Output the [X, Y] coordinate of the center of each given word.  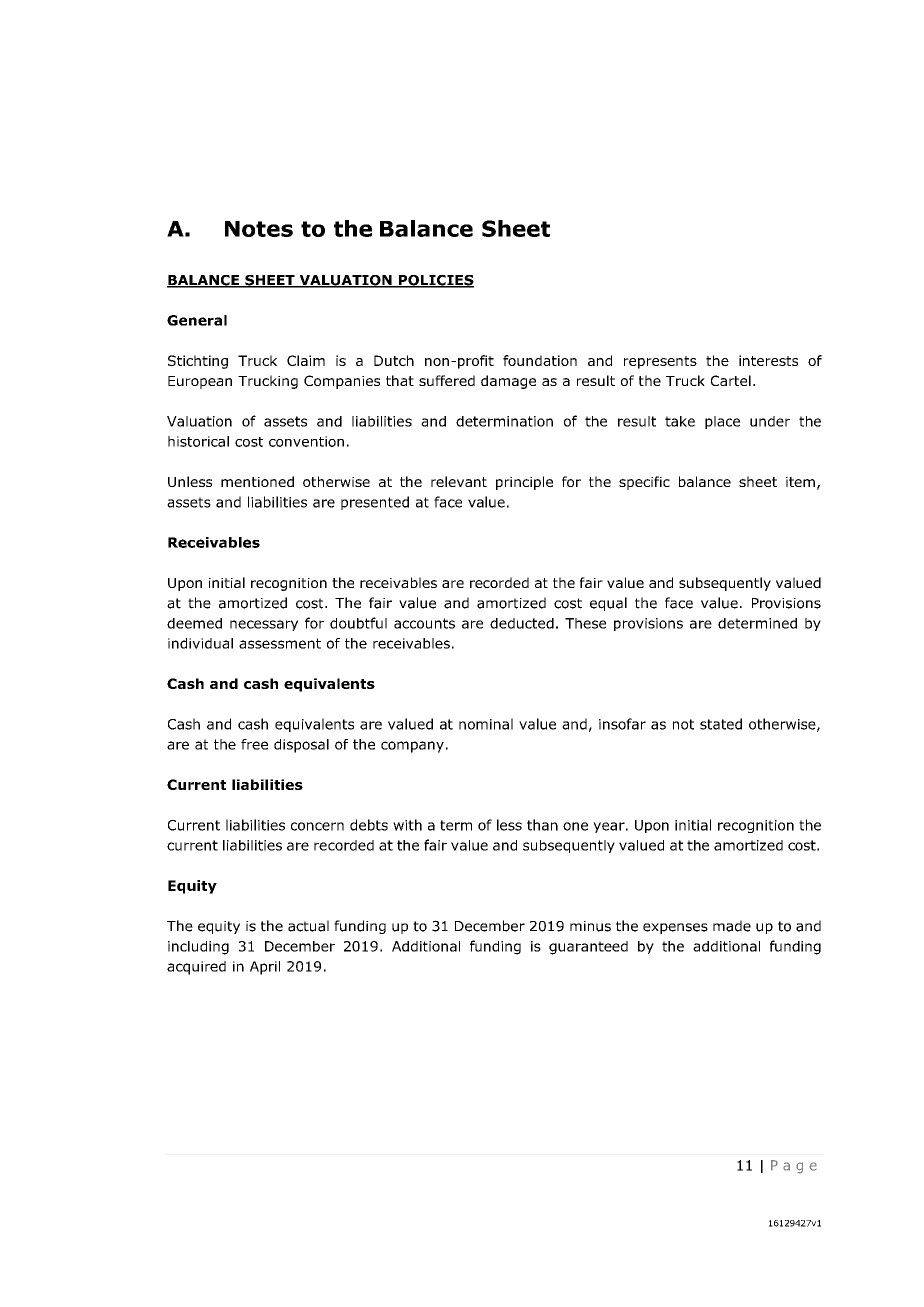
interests [768, 360]
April [265, 968]
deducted [522, 623]
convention [306, 441]
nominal [486, 724]
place [722, 422]
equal [608, 604]
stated [721, 724]
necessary [264, 625]
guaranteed [588, 948]
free [254, 744]
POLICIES [435, 281]
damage [508, 382]
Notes [259, 229]
